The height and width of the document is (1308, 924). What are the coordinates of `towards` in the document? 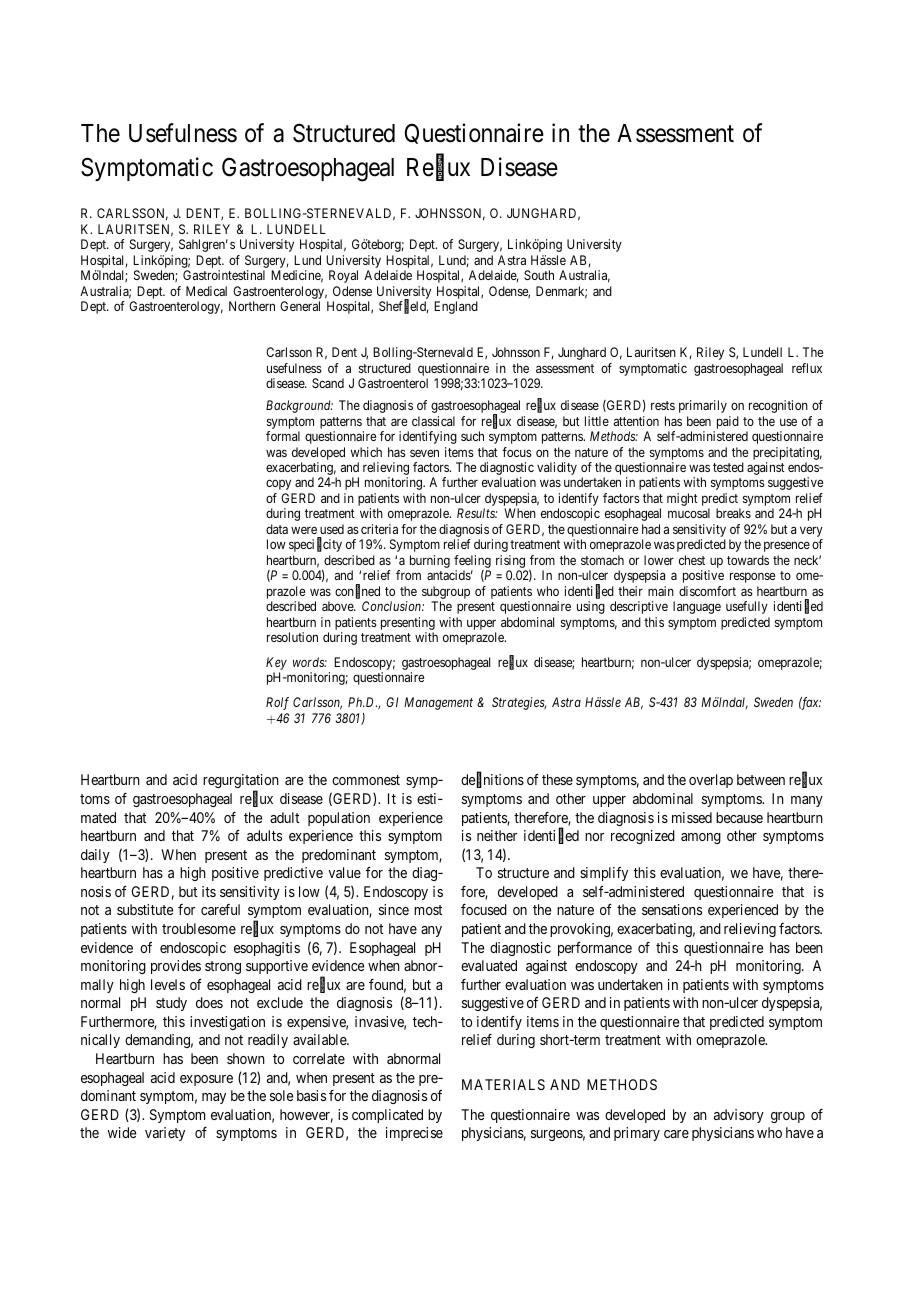 It's located at (748, 560).
